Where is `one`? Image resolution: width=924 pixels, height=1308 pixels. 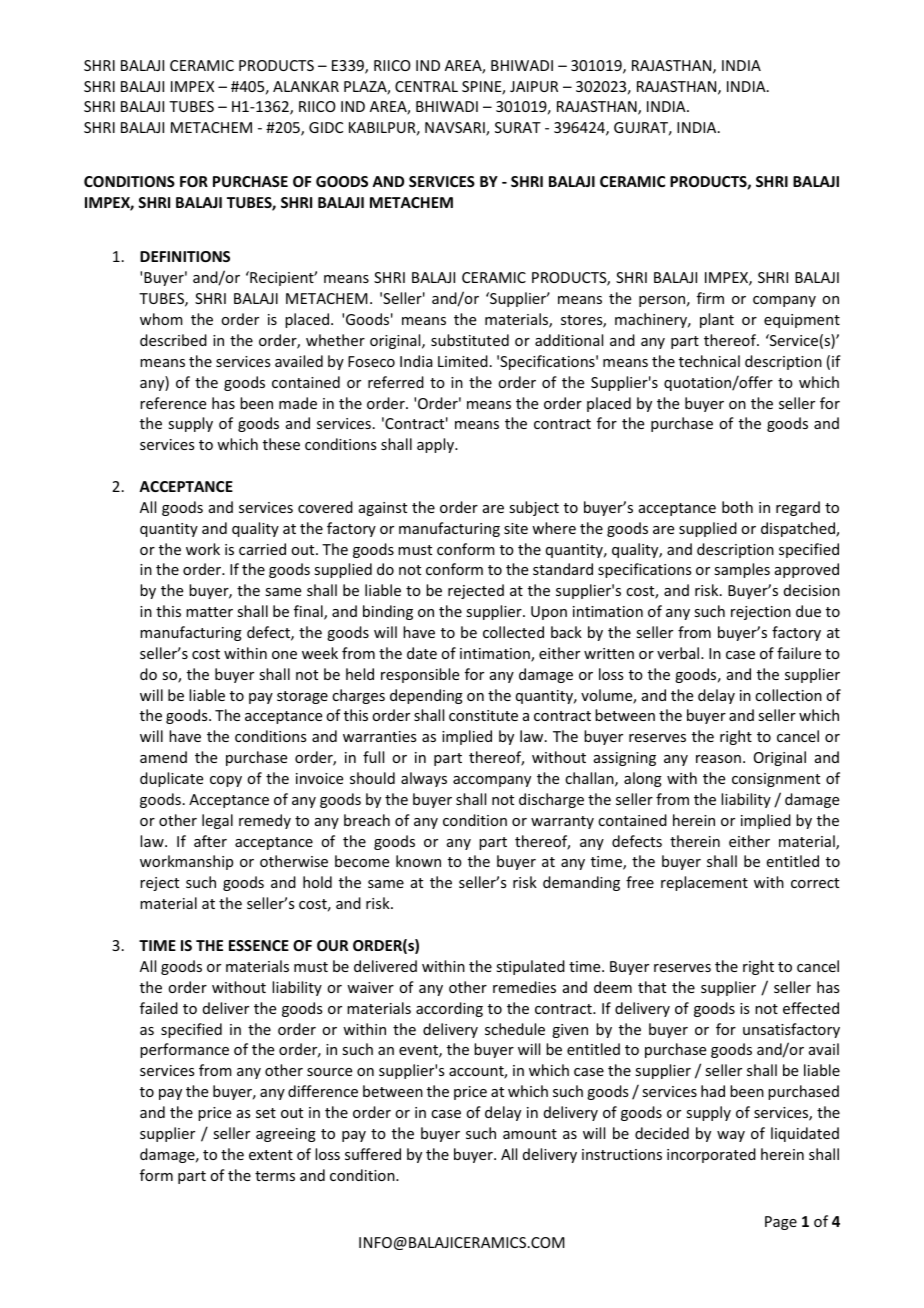
one is located at coordinates (284, 655).
